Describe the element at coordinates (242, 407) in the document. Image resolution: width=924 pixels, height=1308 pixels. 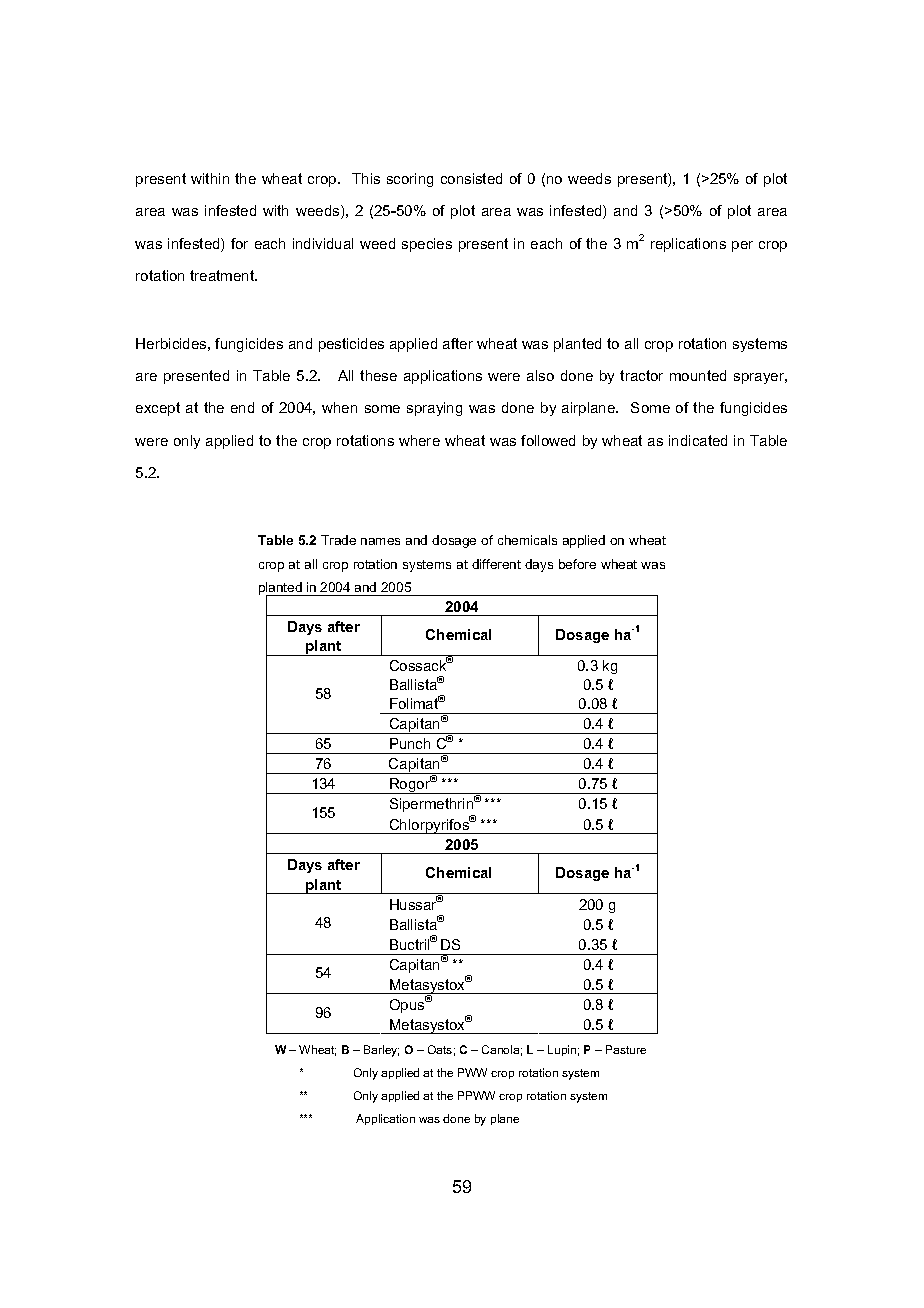
I see `end` at that location.
